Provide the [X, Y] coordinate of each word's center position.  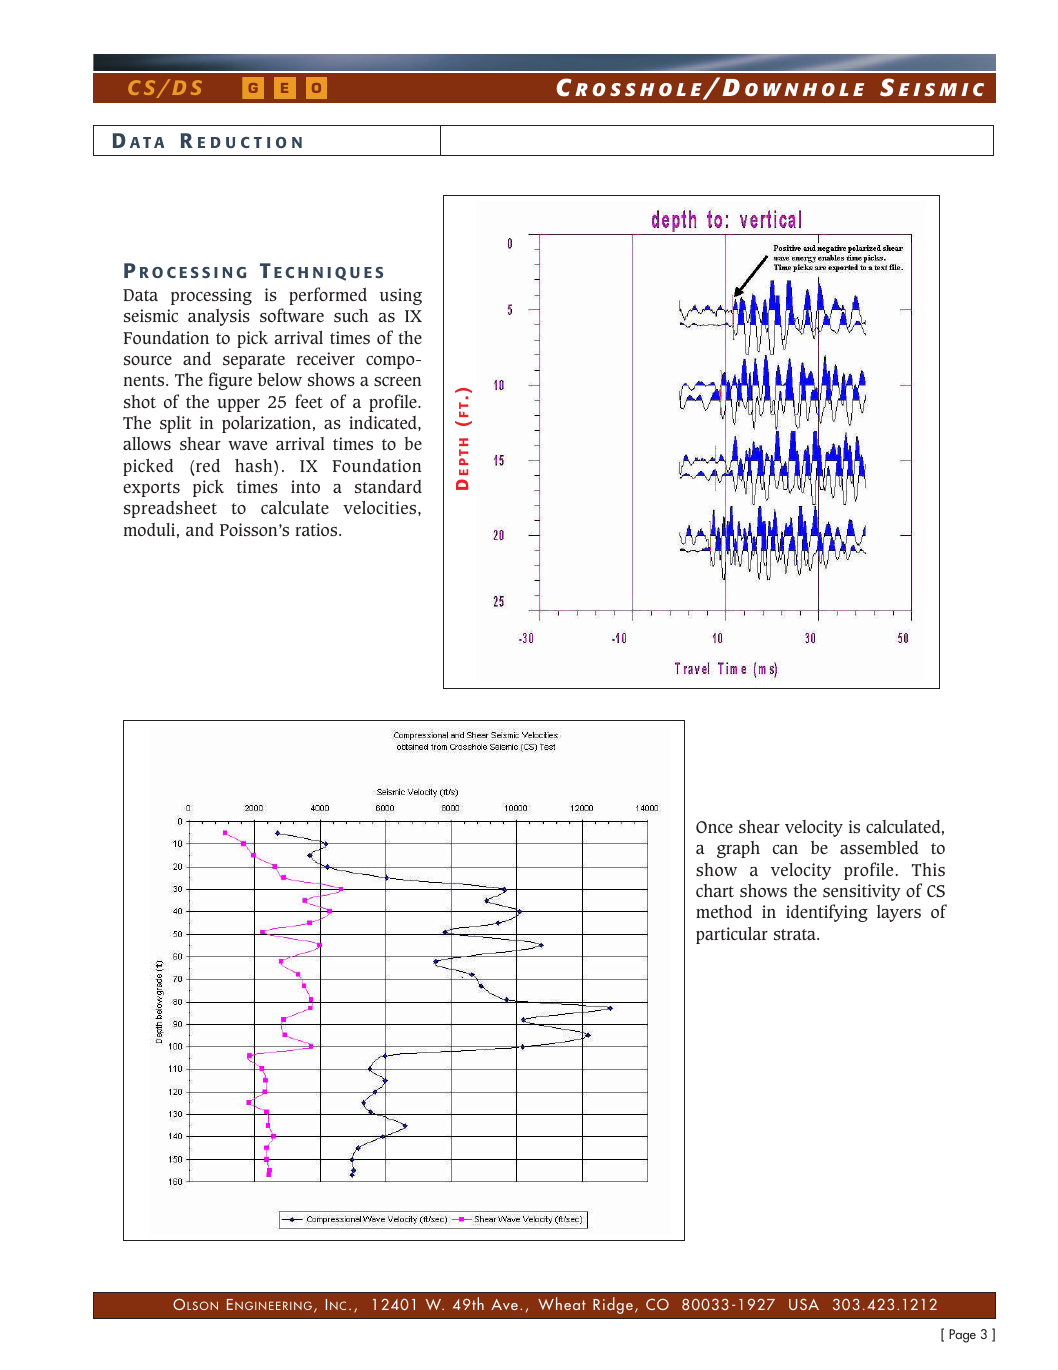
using [401, 296]
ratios [317, 529]
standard [388, 486]
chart [715, 890]
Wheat [562, 1303]
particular [732, 935]
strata [796, 934]
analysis [219, 317]
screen [398, 381]
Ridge [613, 1305]
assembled [879, 847]
